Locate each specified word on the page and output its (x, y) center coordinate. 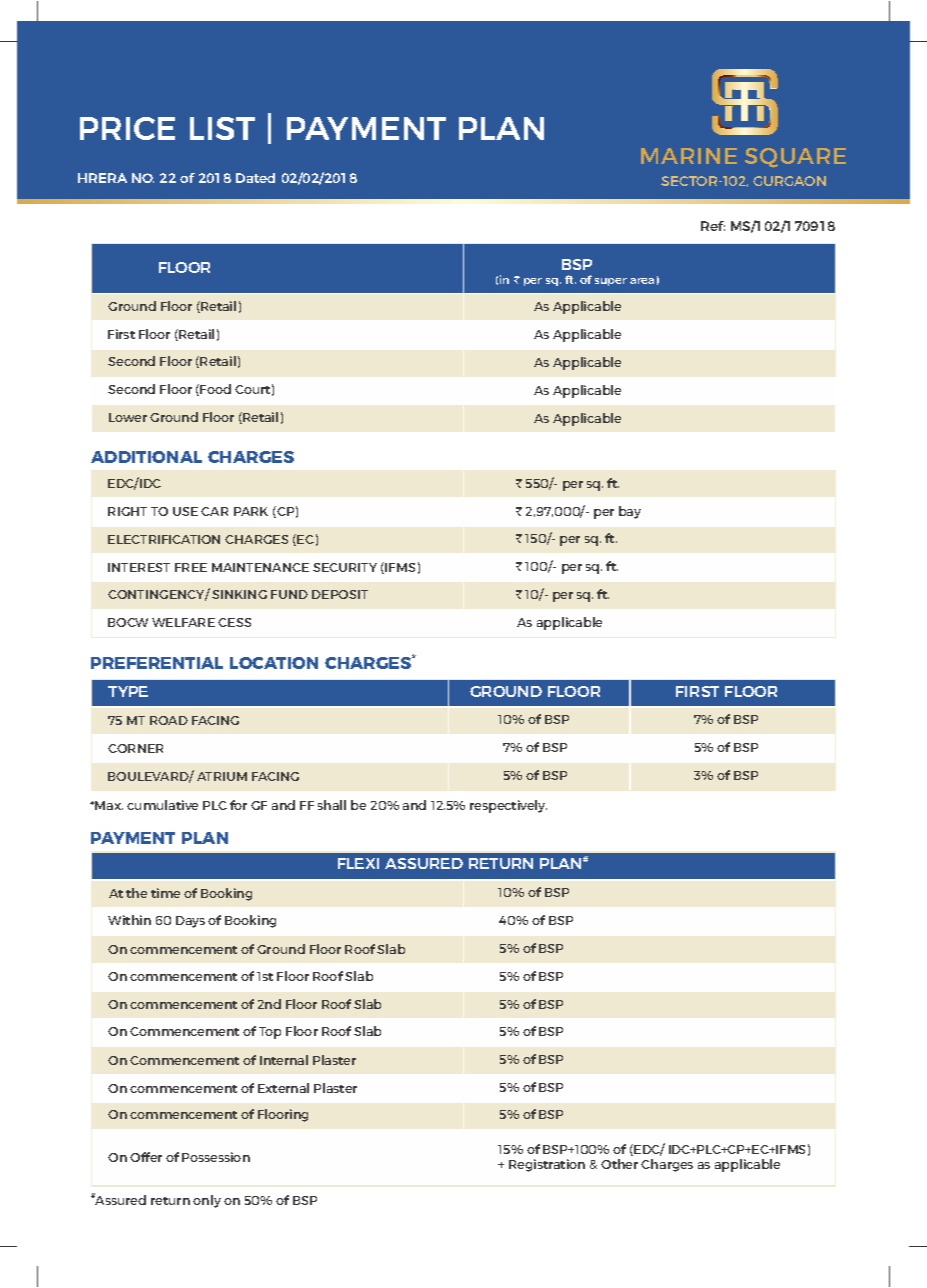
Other (619, 1164)
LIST (222, 128)
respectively (508, 806)
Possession (216, 1157)
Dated (255, 178)
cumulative (162, 805)
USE (185, 511)
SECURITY (345, 567)
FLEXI (358, 863)
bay (630, 512)
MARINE (689, 156)
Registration (547, 1165)
